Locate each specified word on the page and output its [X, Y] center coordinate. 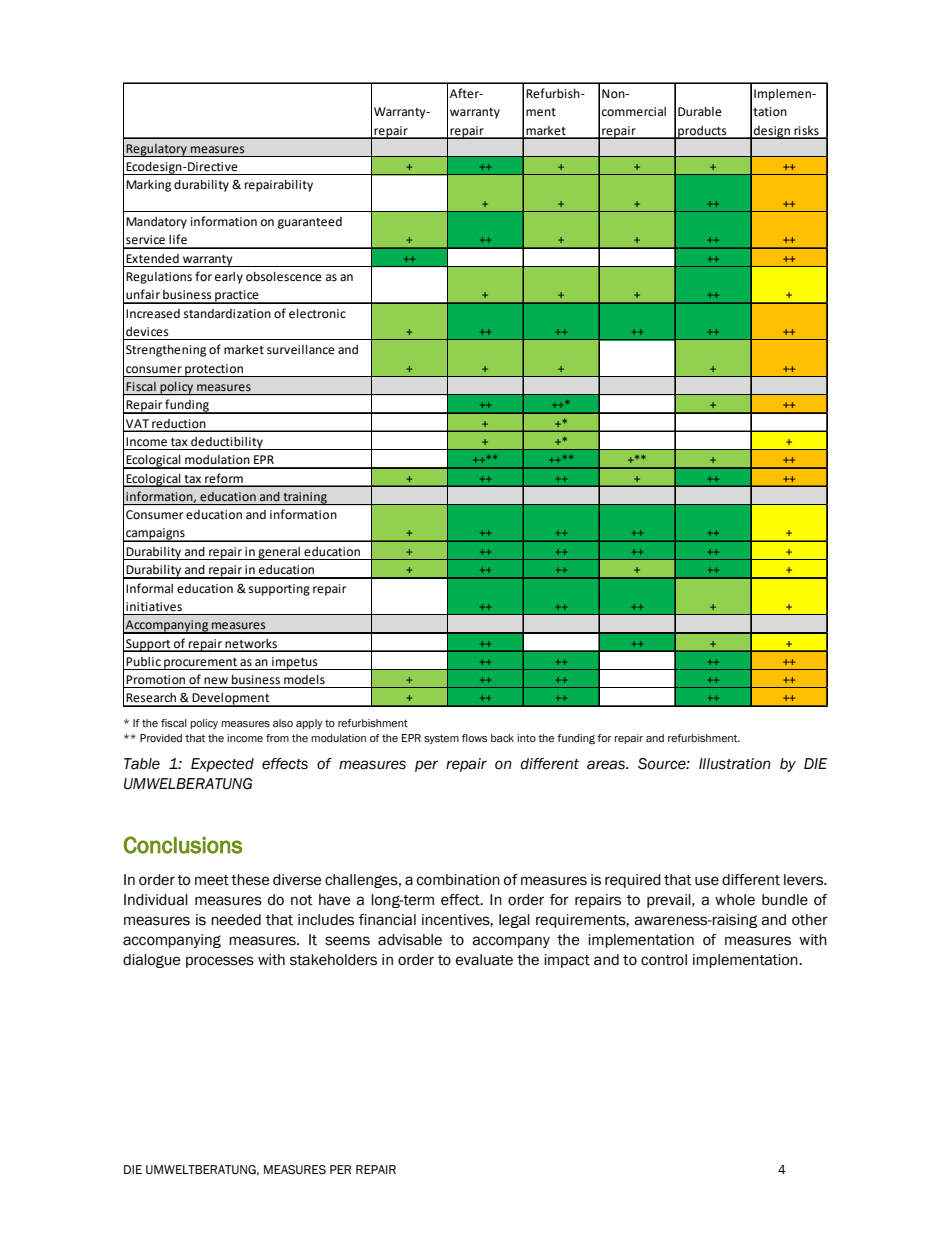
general [279, 553]
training [305, 498]
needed [236, 920]
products [702, 132]
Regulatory [157, 150]
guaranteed [310, 223]
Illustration [735, 764]
